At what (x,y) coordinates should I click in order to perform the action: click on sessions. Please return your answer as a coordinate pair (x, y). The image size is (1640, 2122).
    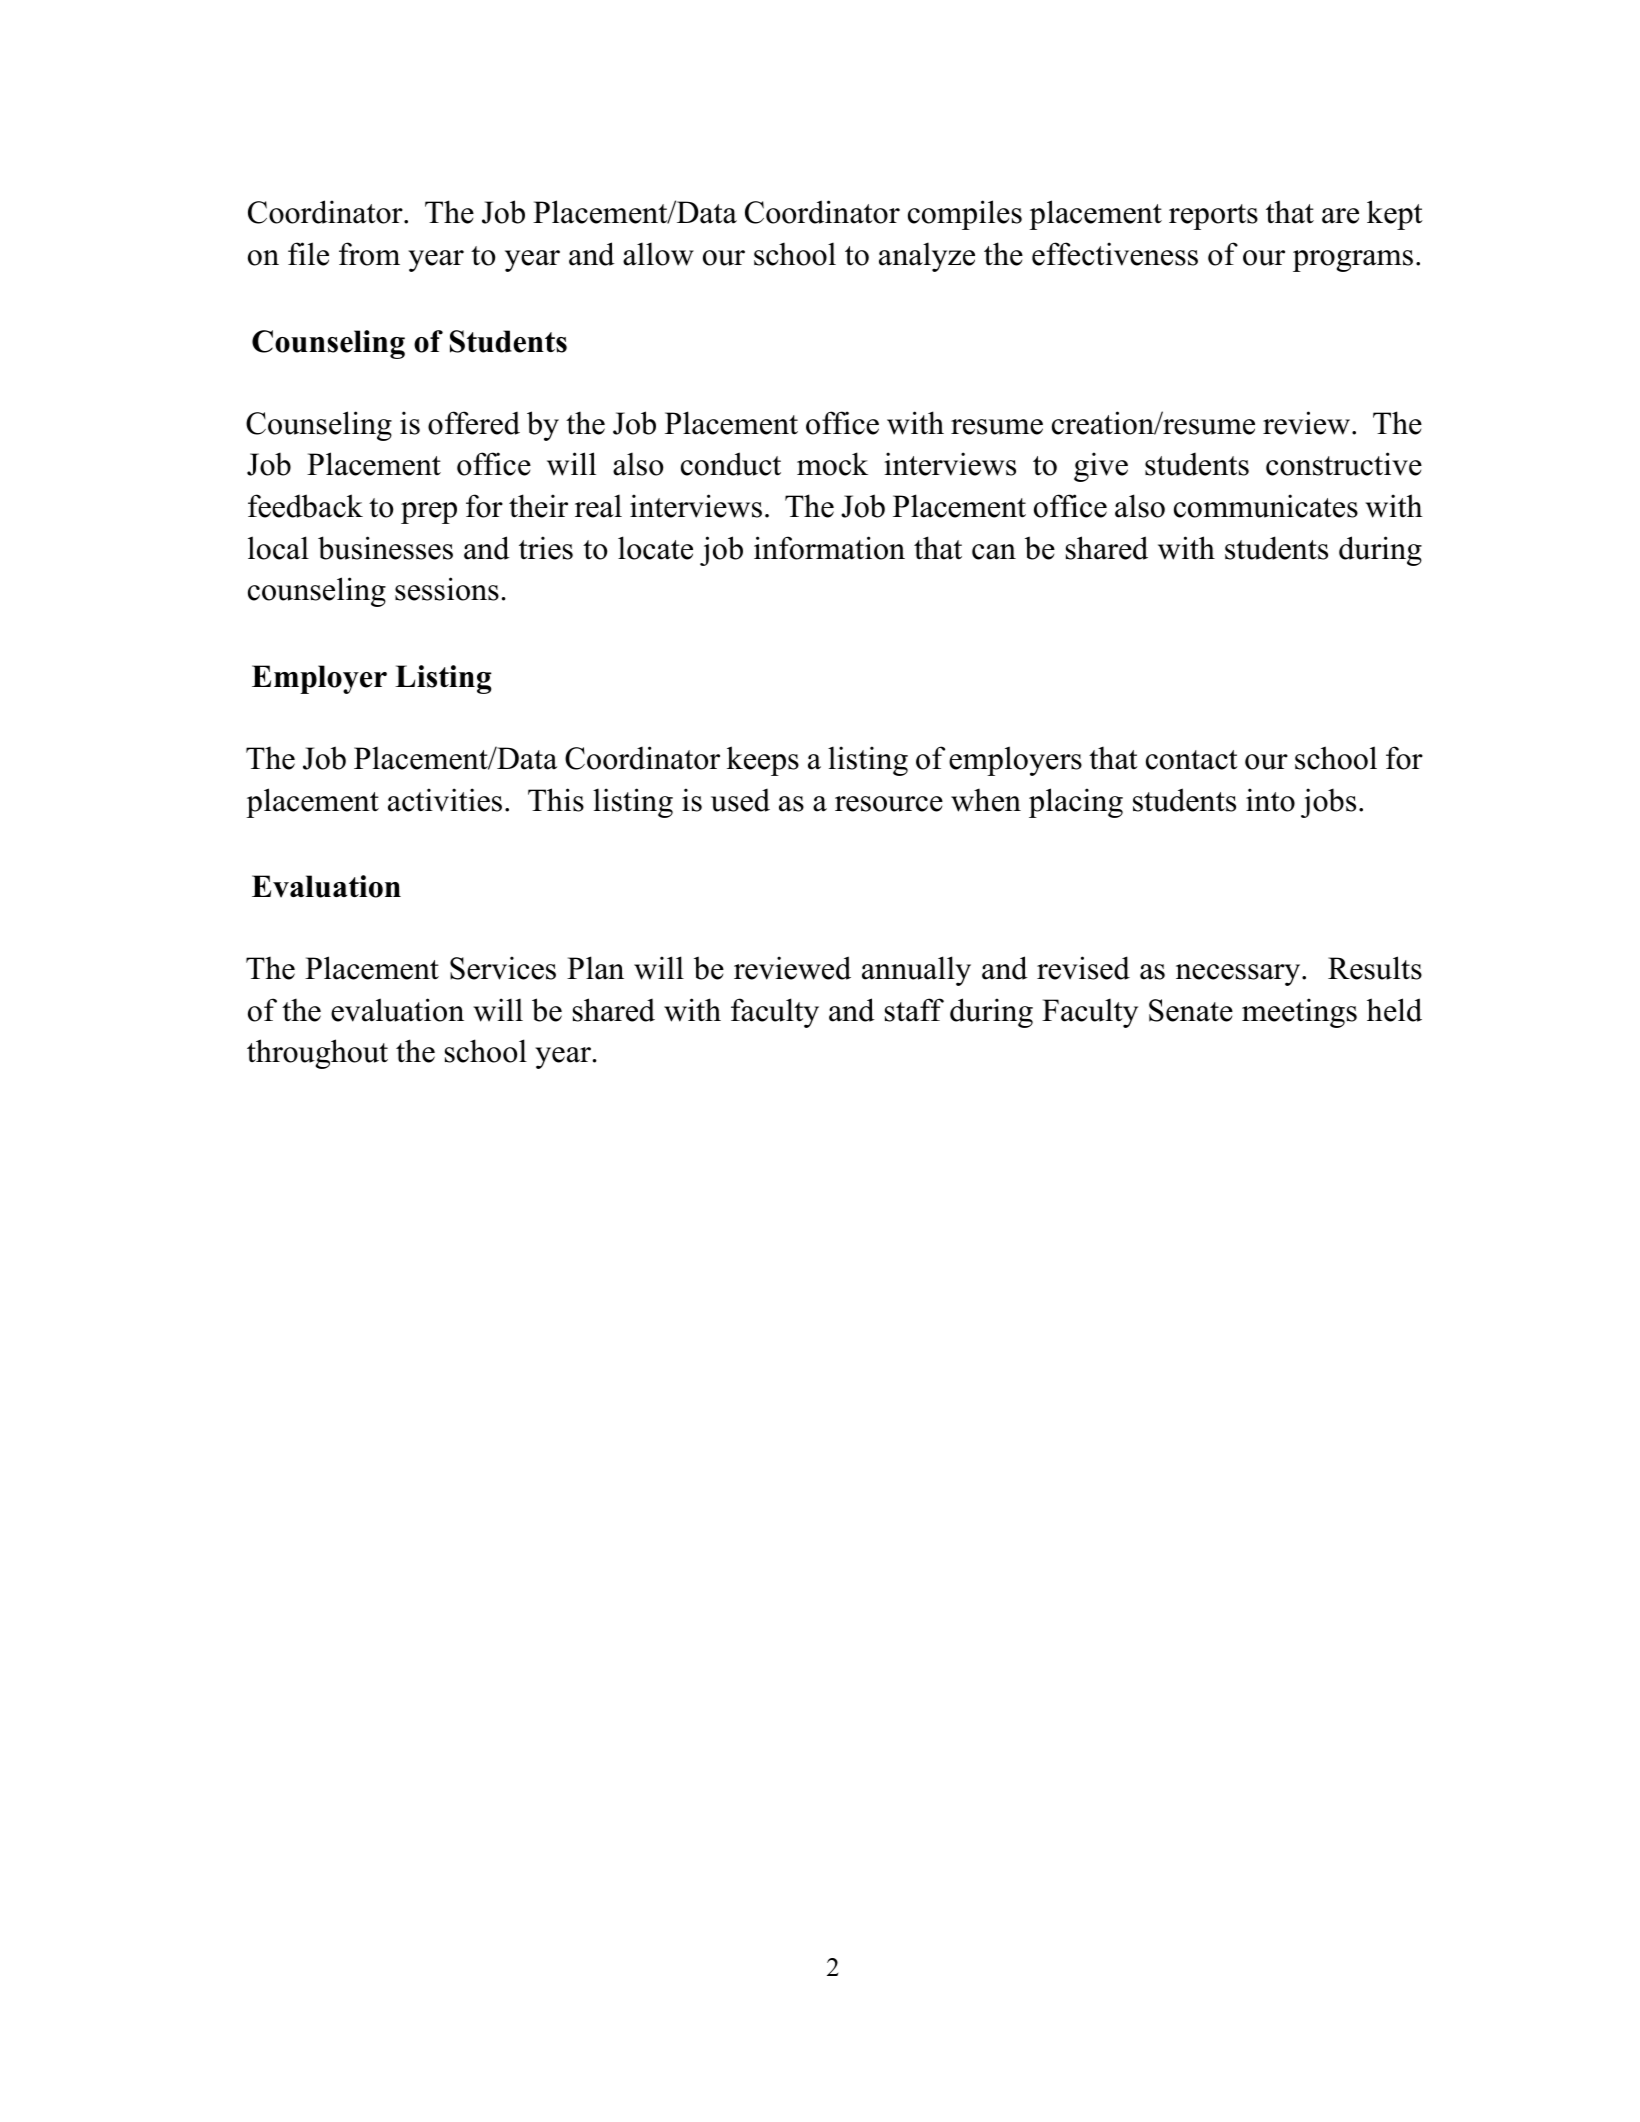
    Looking at the image, I should click on (447, 589).
